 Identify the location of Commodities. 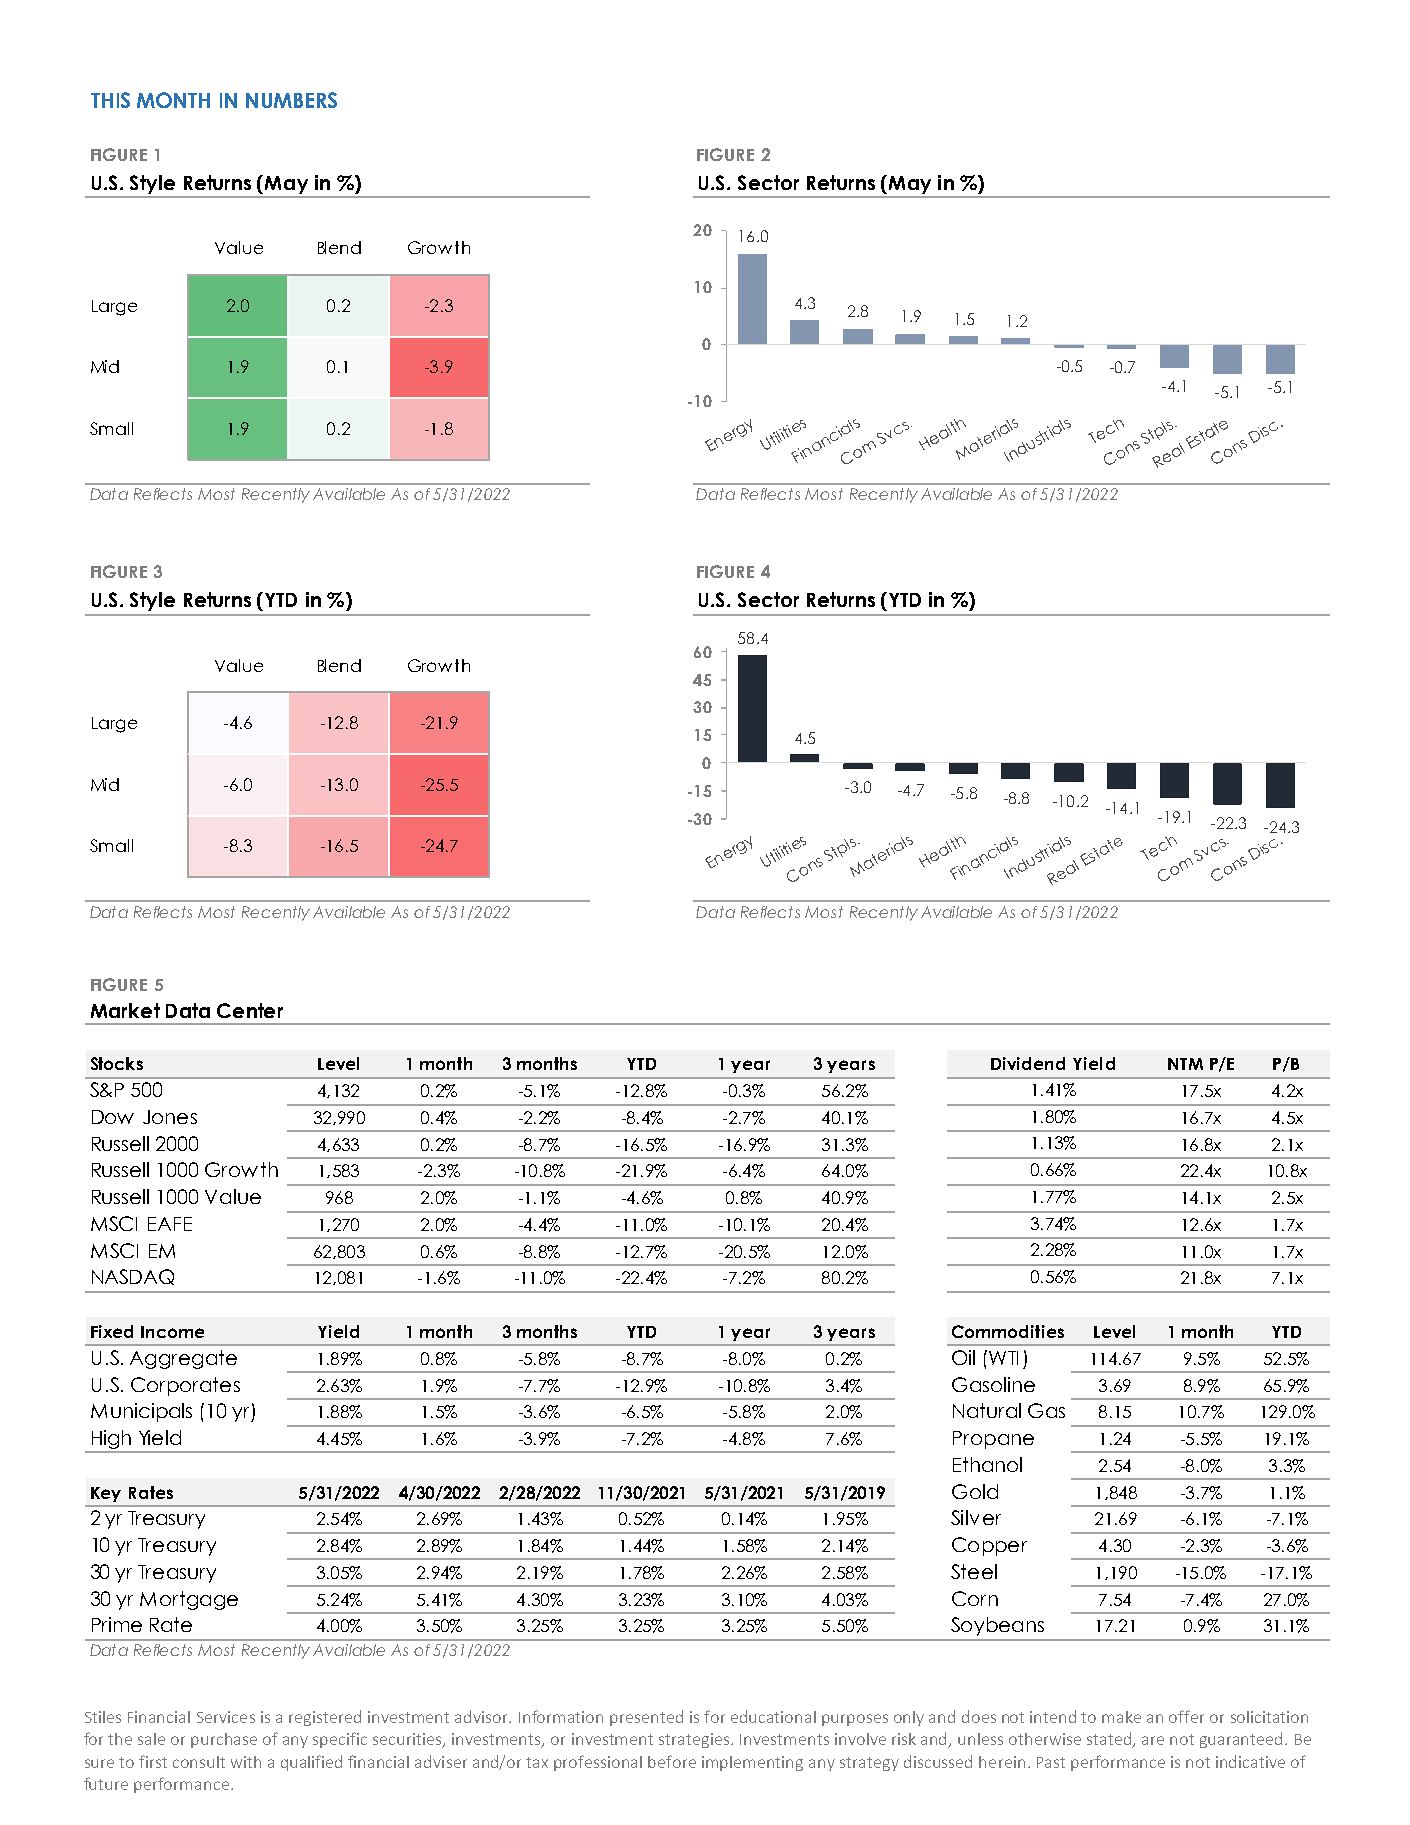
(1008, 1331).
